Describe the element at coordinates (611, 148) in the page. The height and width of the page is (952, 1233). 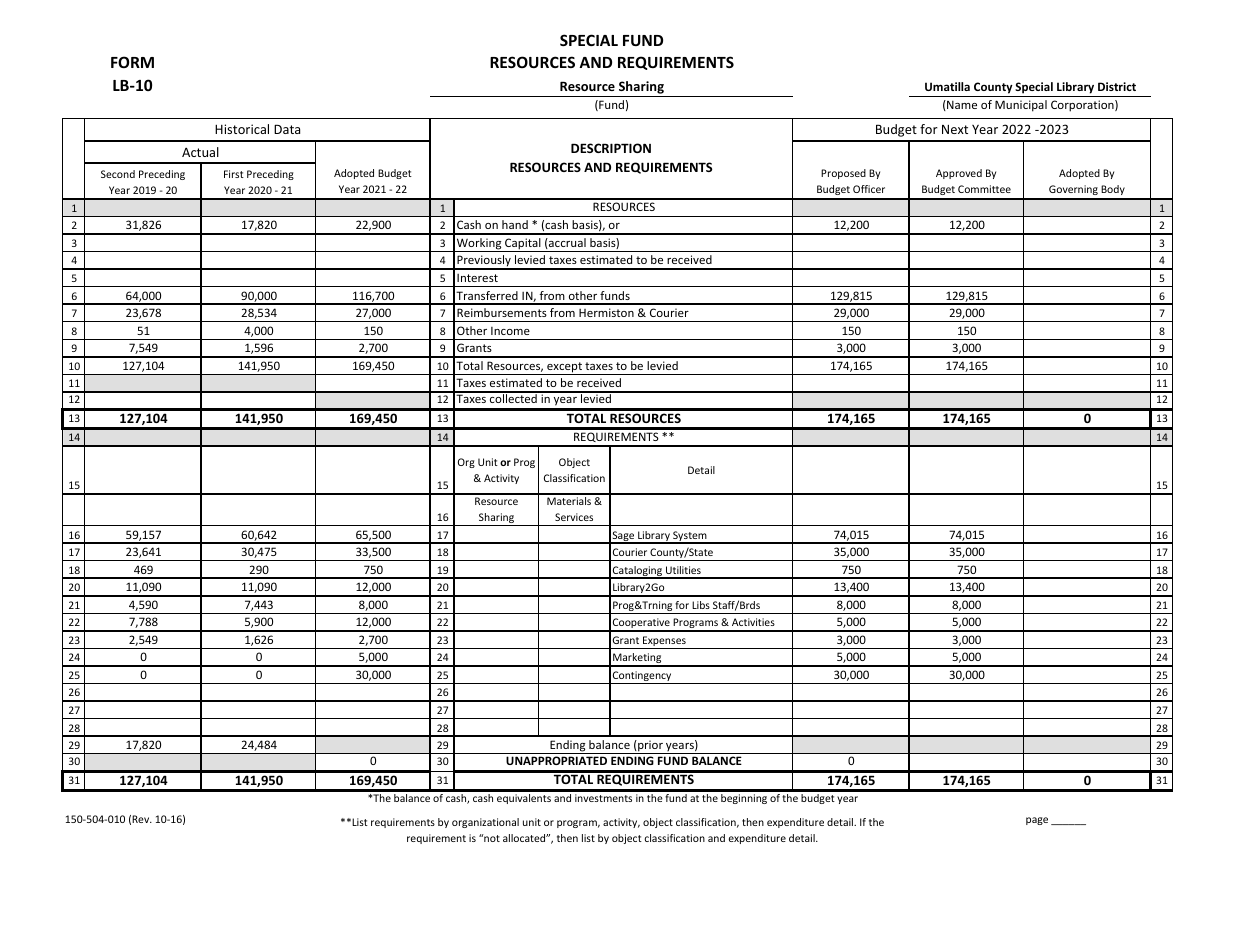
I see `DESCRIPTION` at that location.
